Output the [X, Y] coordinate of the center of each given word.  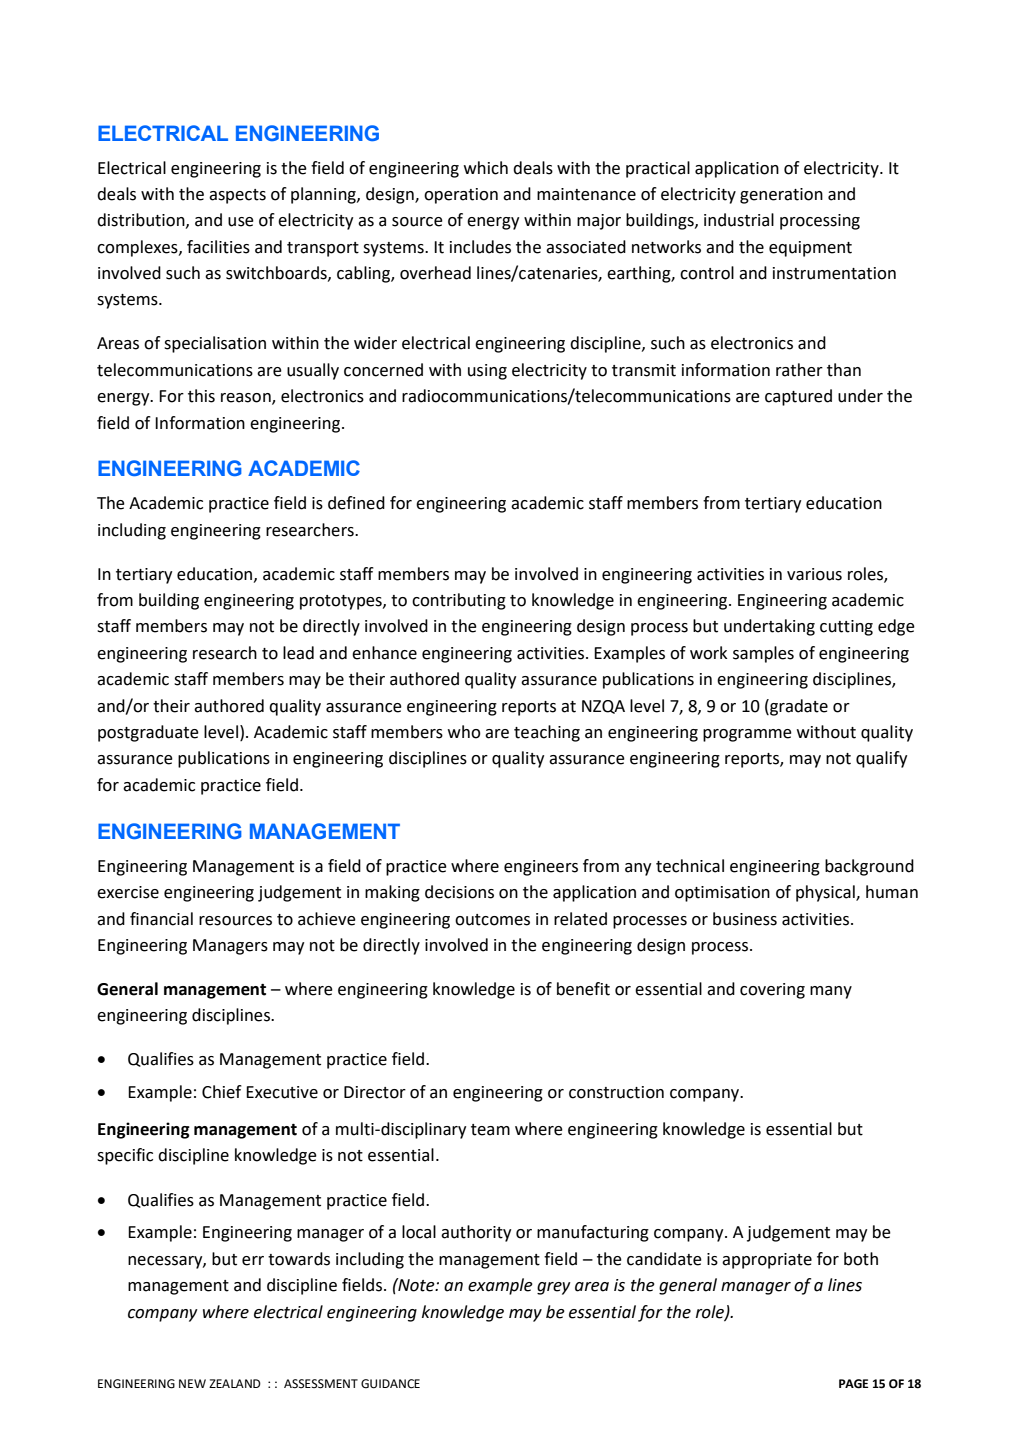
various [814, 574]
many [831, 992]
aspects [237, 196]
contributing [459, 601]
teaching [547, 733]
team [490, 1130]
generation [781, 196]
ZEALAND [235, 1383]
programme [747, 735]
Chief [222, 1092]
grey [554, 1288]
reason [247, 399]
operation [461, 196]
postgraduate [148, 733]
